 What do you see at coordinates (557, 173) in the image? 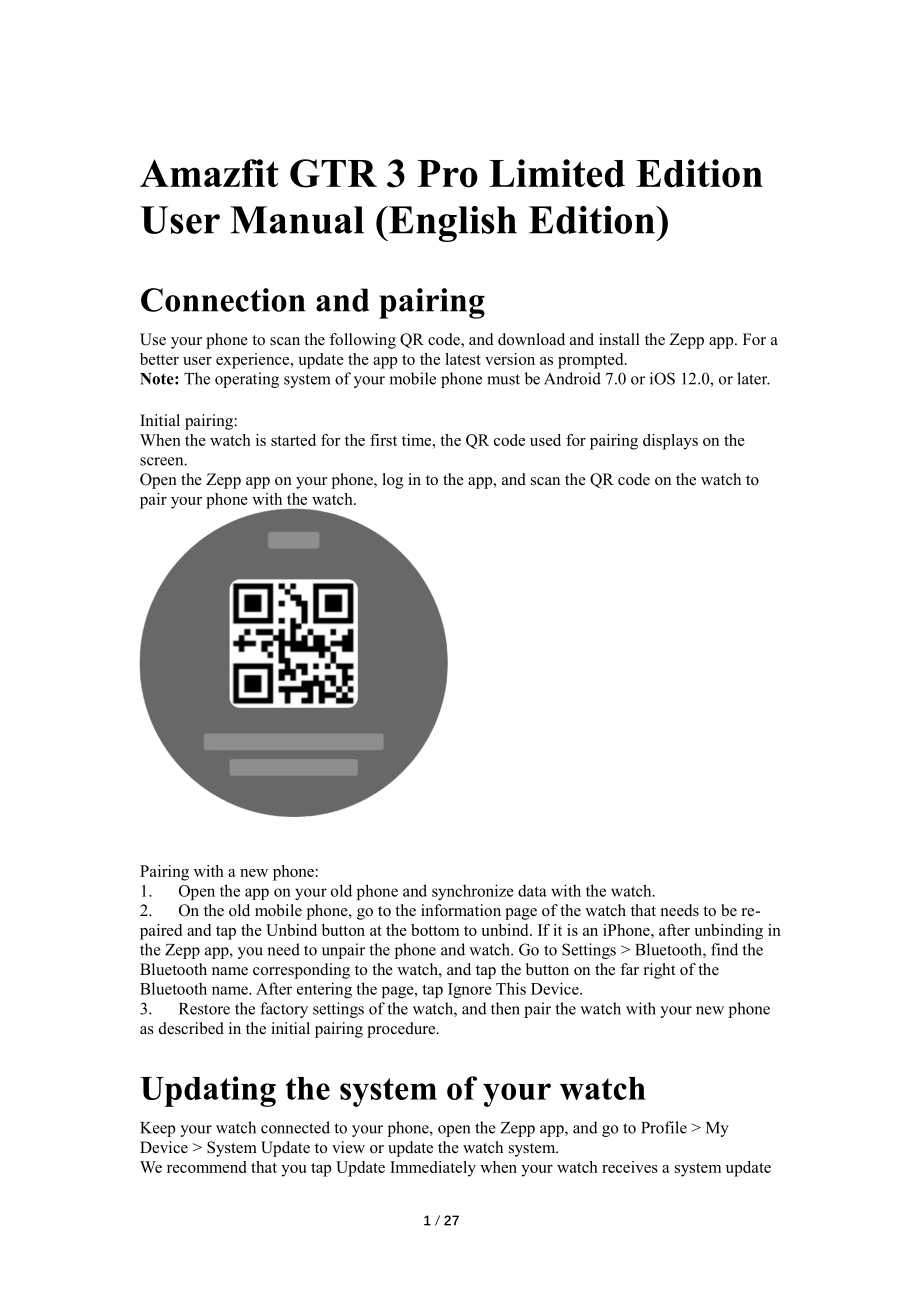
I see `Limited` at bounding box center [557, 173].
